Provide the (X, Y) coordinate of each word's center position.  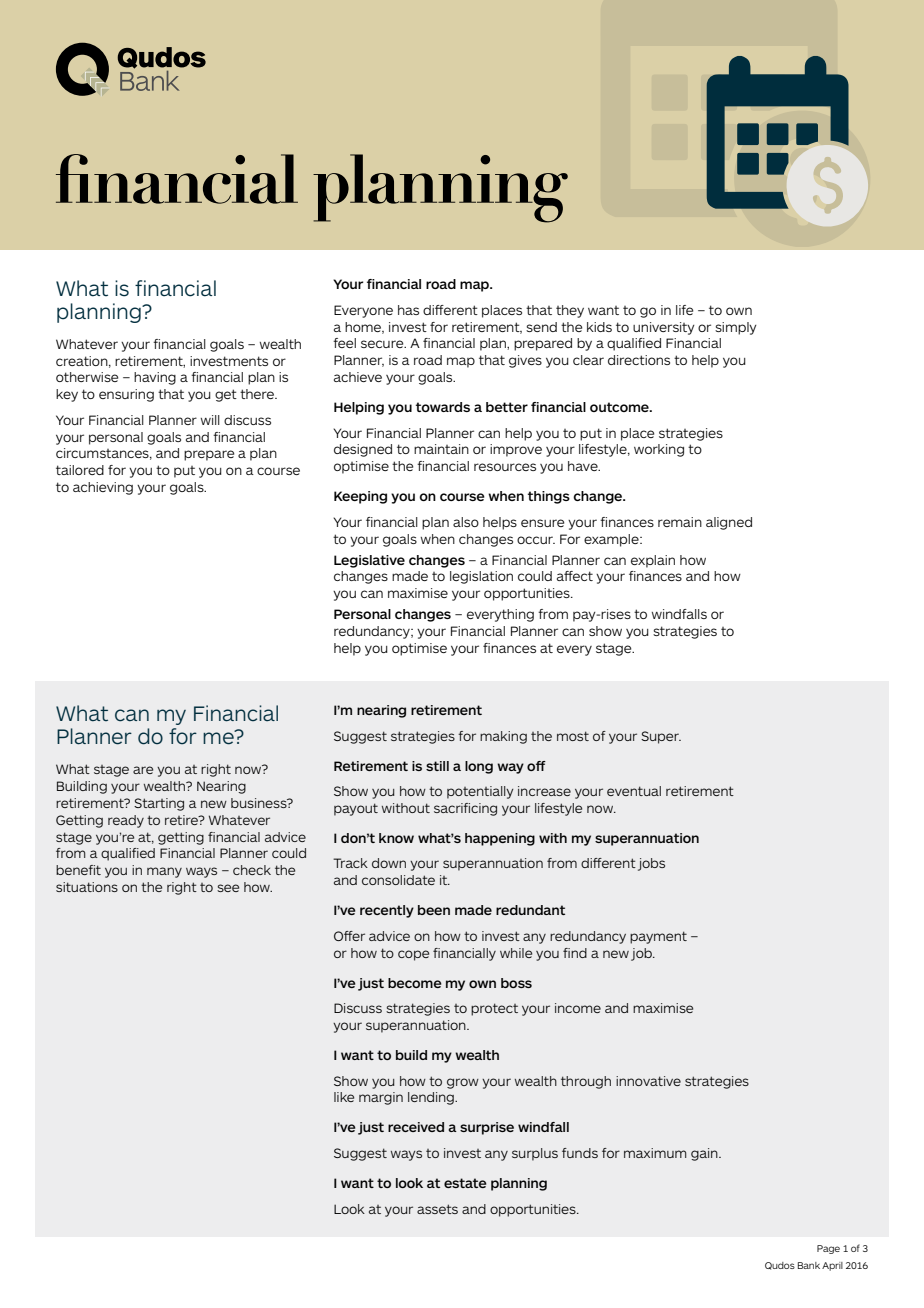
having (155, 378)
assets (437, 1209)
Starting (159, 804)
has (408, 310)
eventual (634, 791)
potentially (480, 792)
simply (736, 328)
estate (465, 1183)
